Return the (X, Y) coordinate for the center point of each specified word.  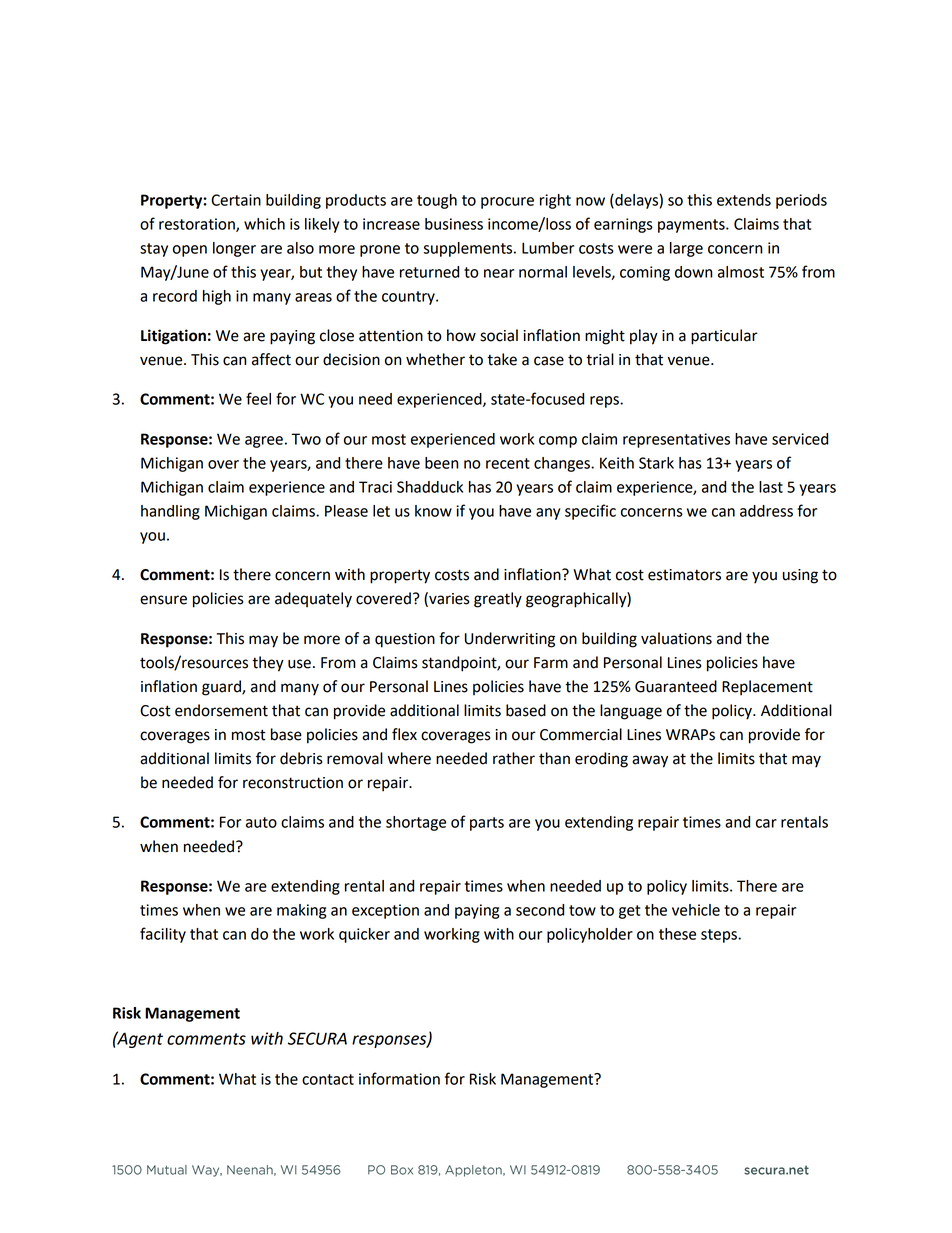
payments (692, 226)
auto (261, 822)
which (264, 224)
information (399, 1078)
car (766, 823)
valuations (676, 638)
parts (487, 824)
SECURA (317, 1038)
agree (264, 442)
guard (222, 688)
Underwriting (510, 640)
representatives (676, 440)
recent (508, 463)
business (454, 224)
